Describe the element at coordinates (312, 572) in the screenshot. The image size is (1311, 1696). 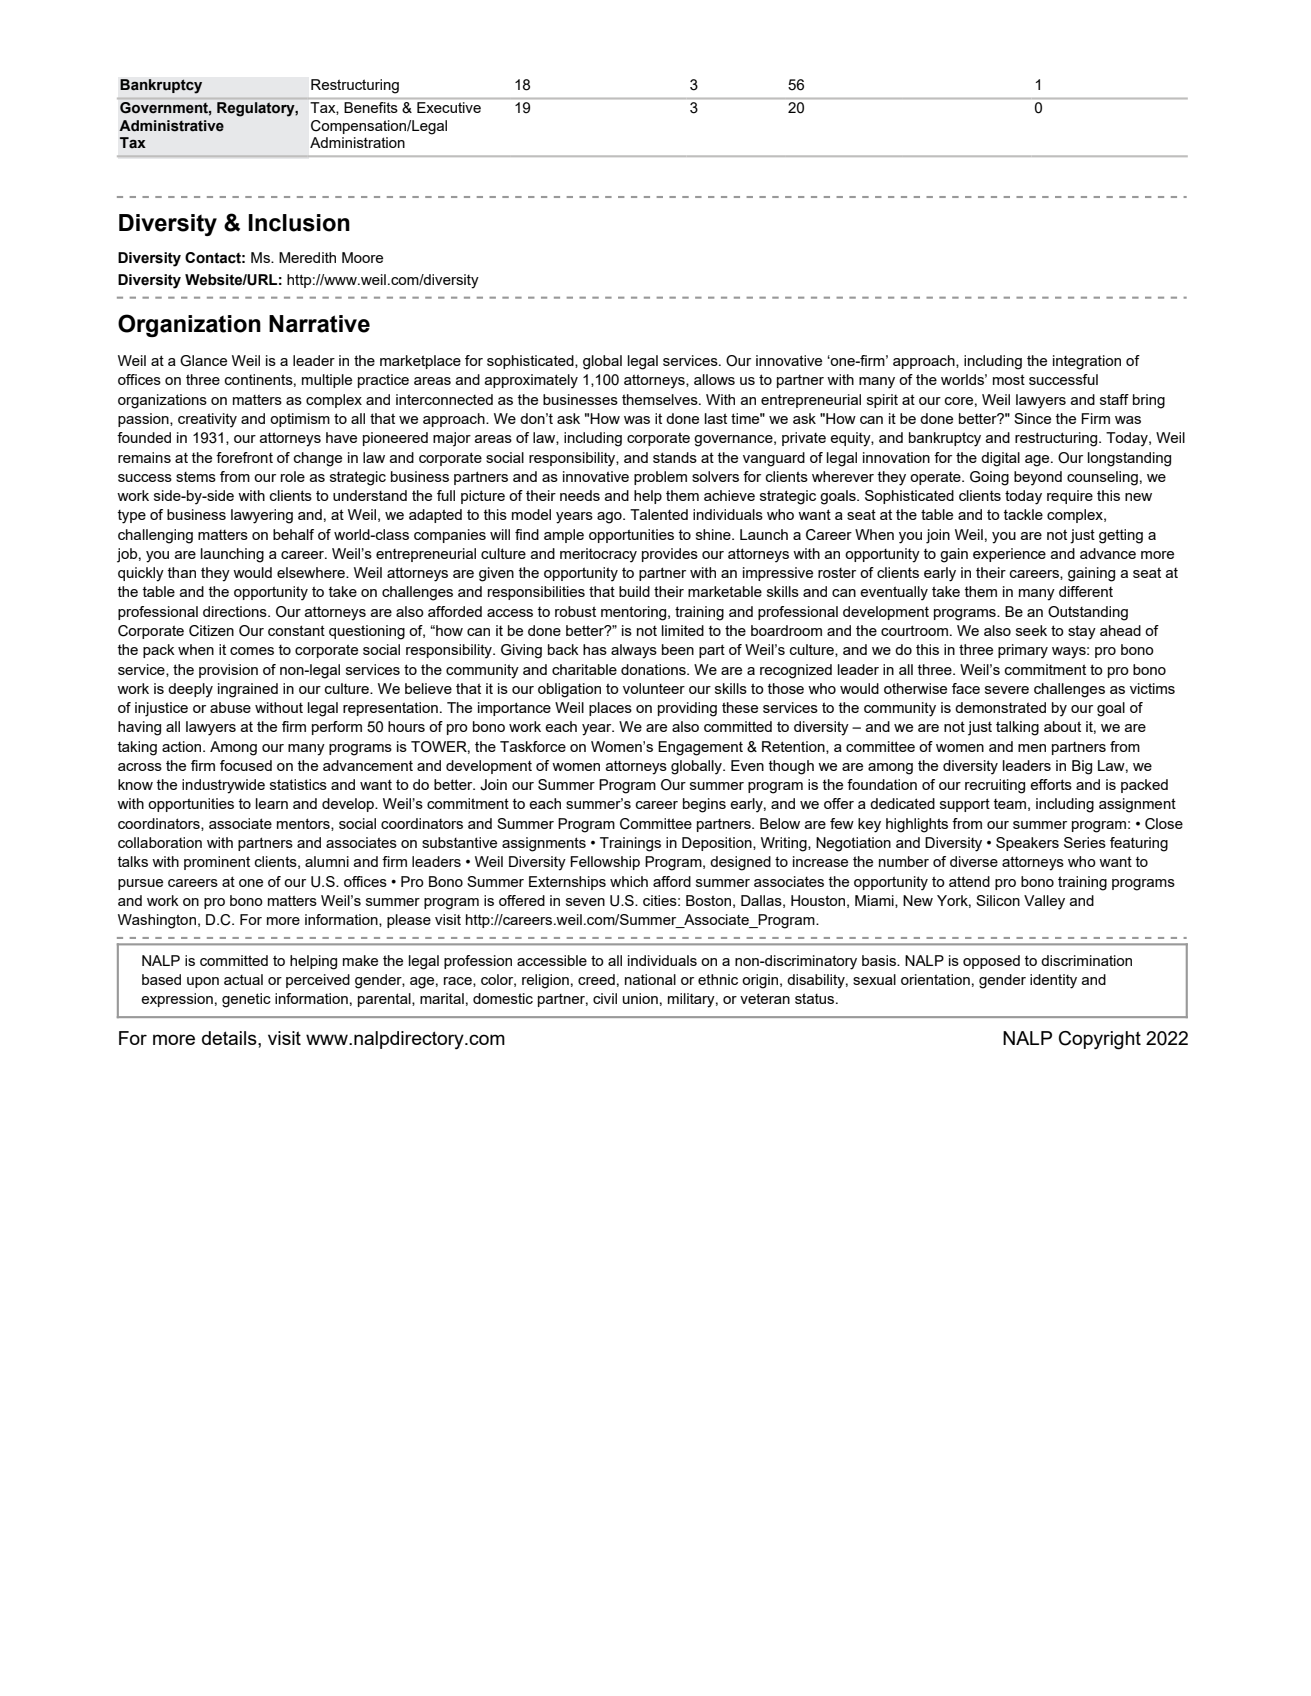
I see `elsewhere` at that location.
